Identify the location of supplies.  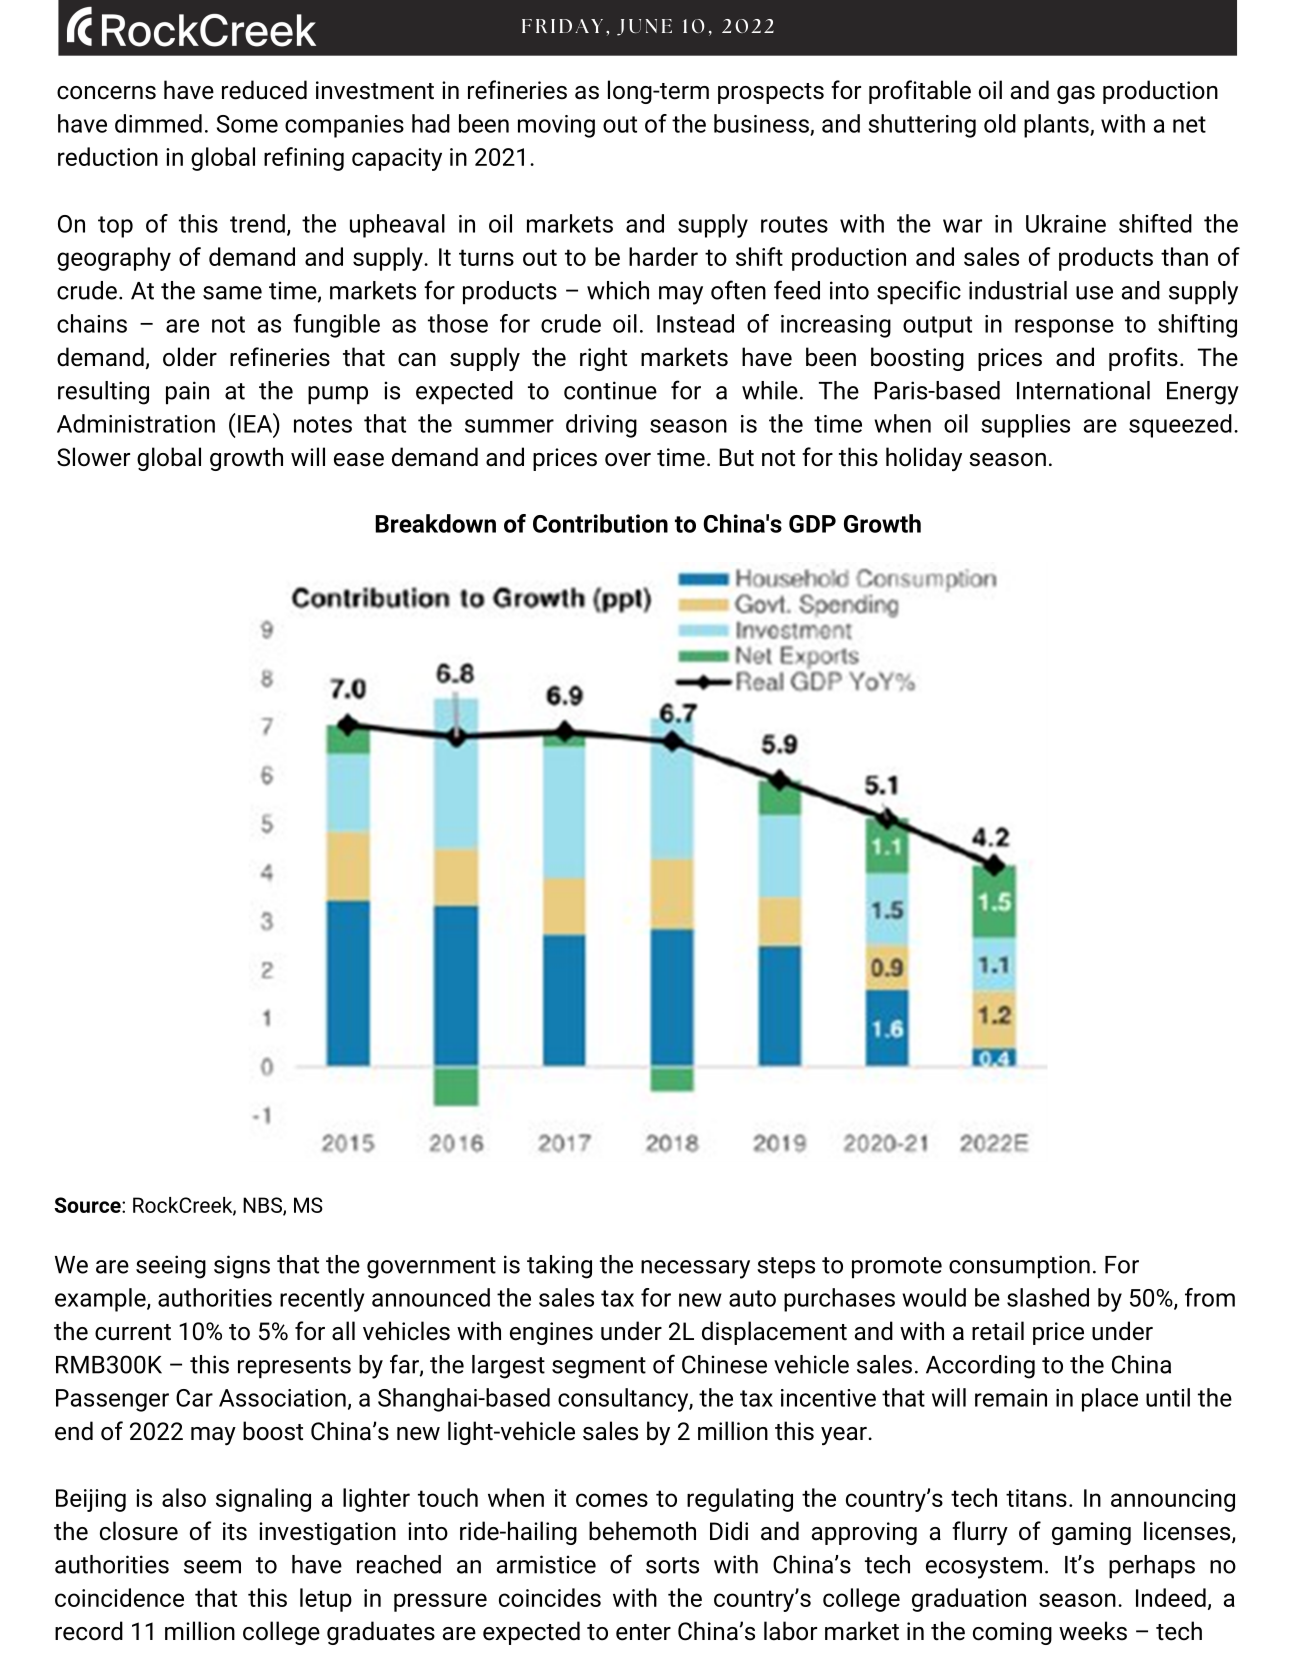
(1026, 426).
